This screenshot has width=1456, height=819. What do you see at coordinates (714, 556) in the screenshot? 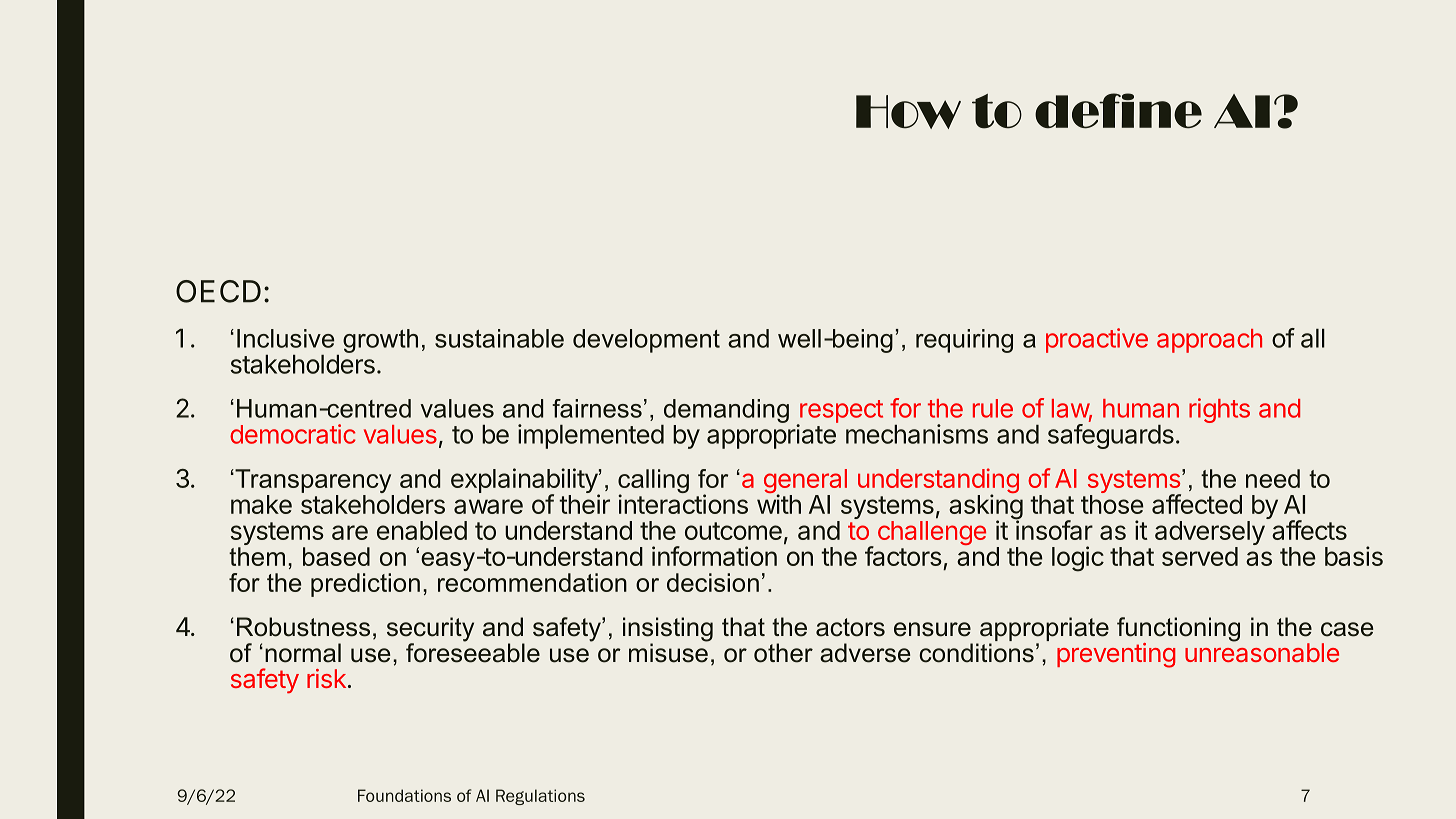
I see `information` at bounding box center [714, 556].
